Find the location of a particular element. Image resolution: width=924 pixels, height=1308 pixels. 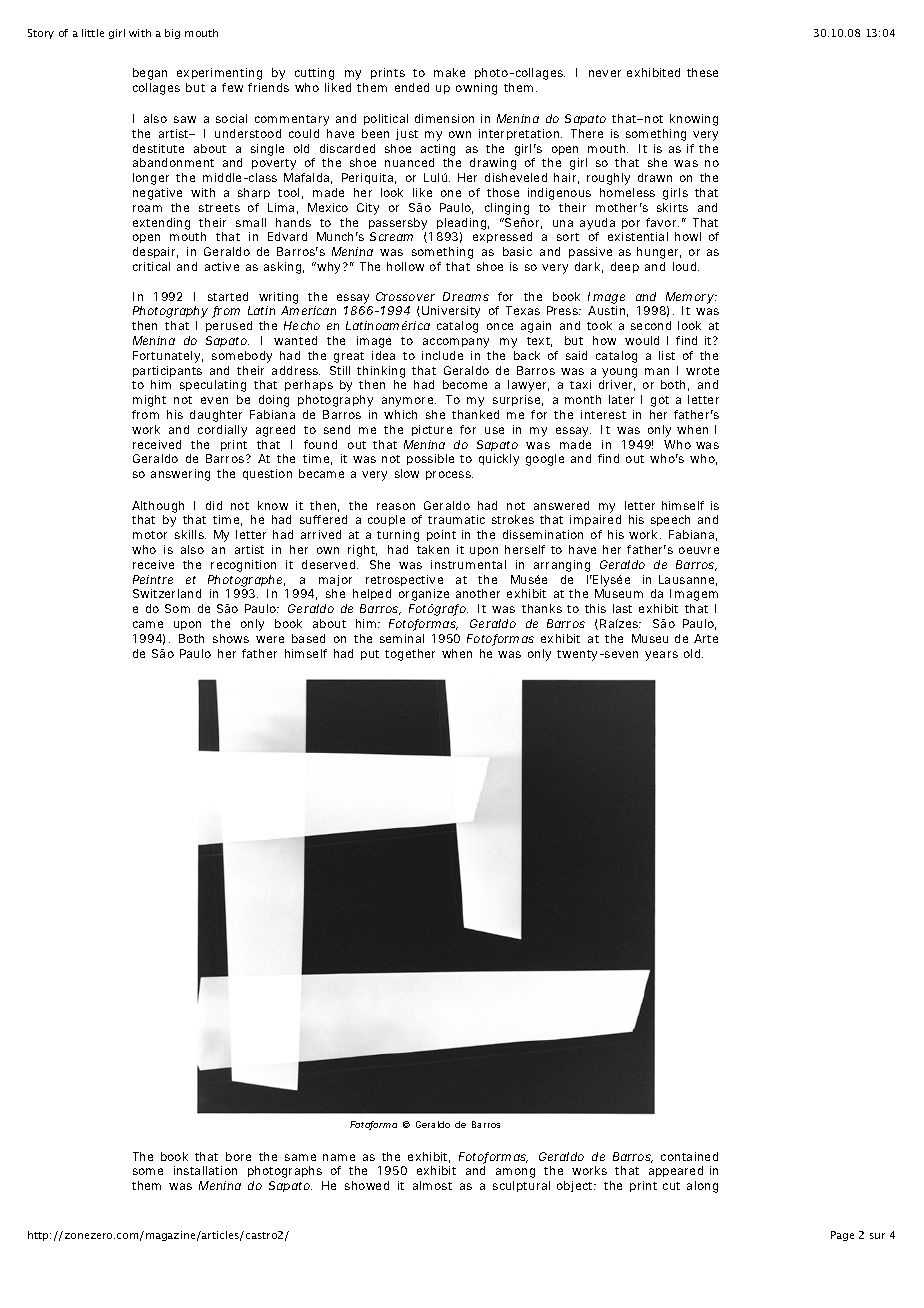

years is located at coordinates (661, 656).
